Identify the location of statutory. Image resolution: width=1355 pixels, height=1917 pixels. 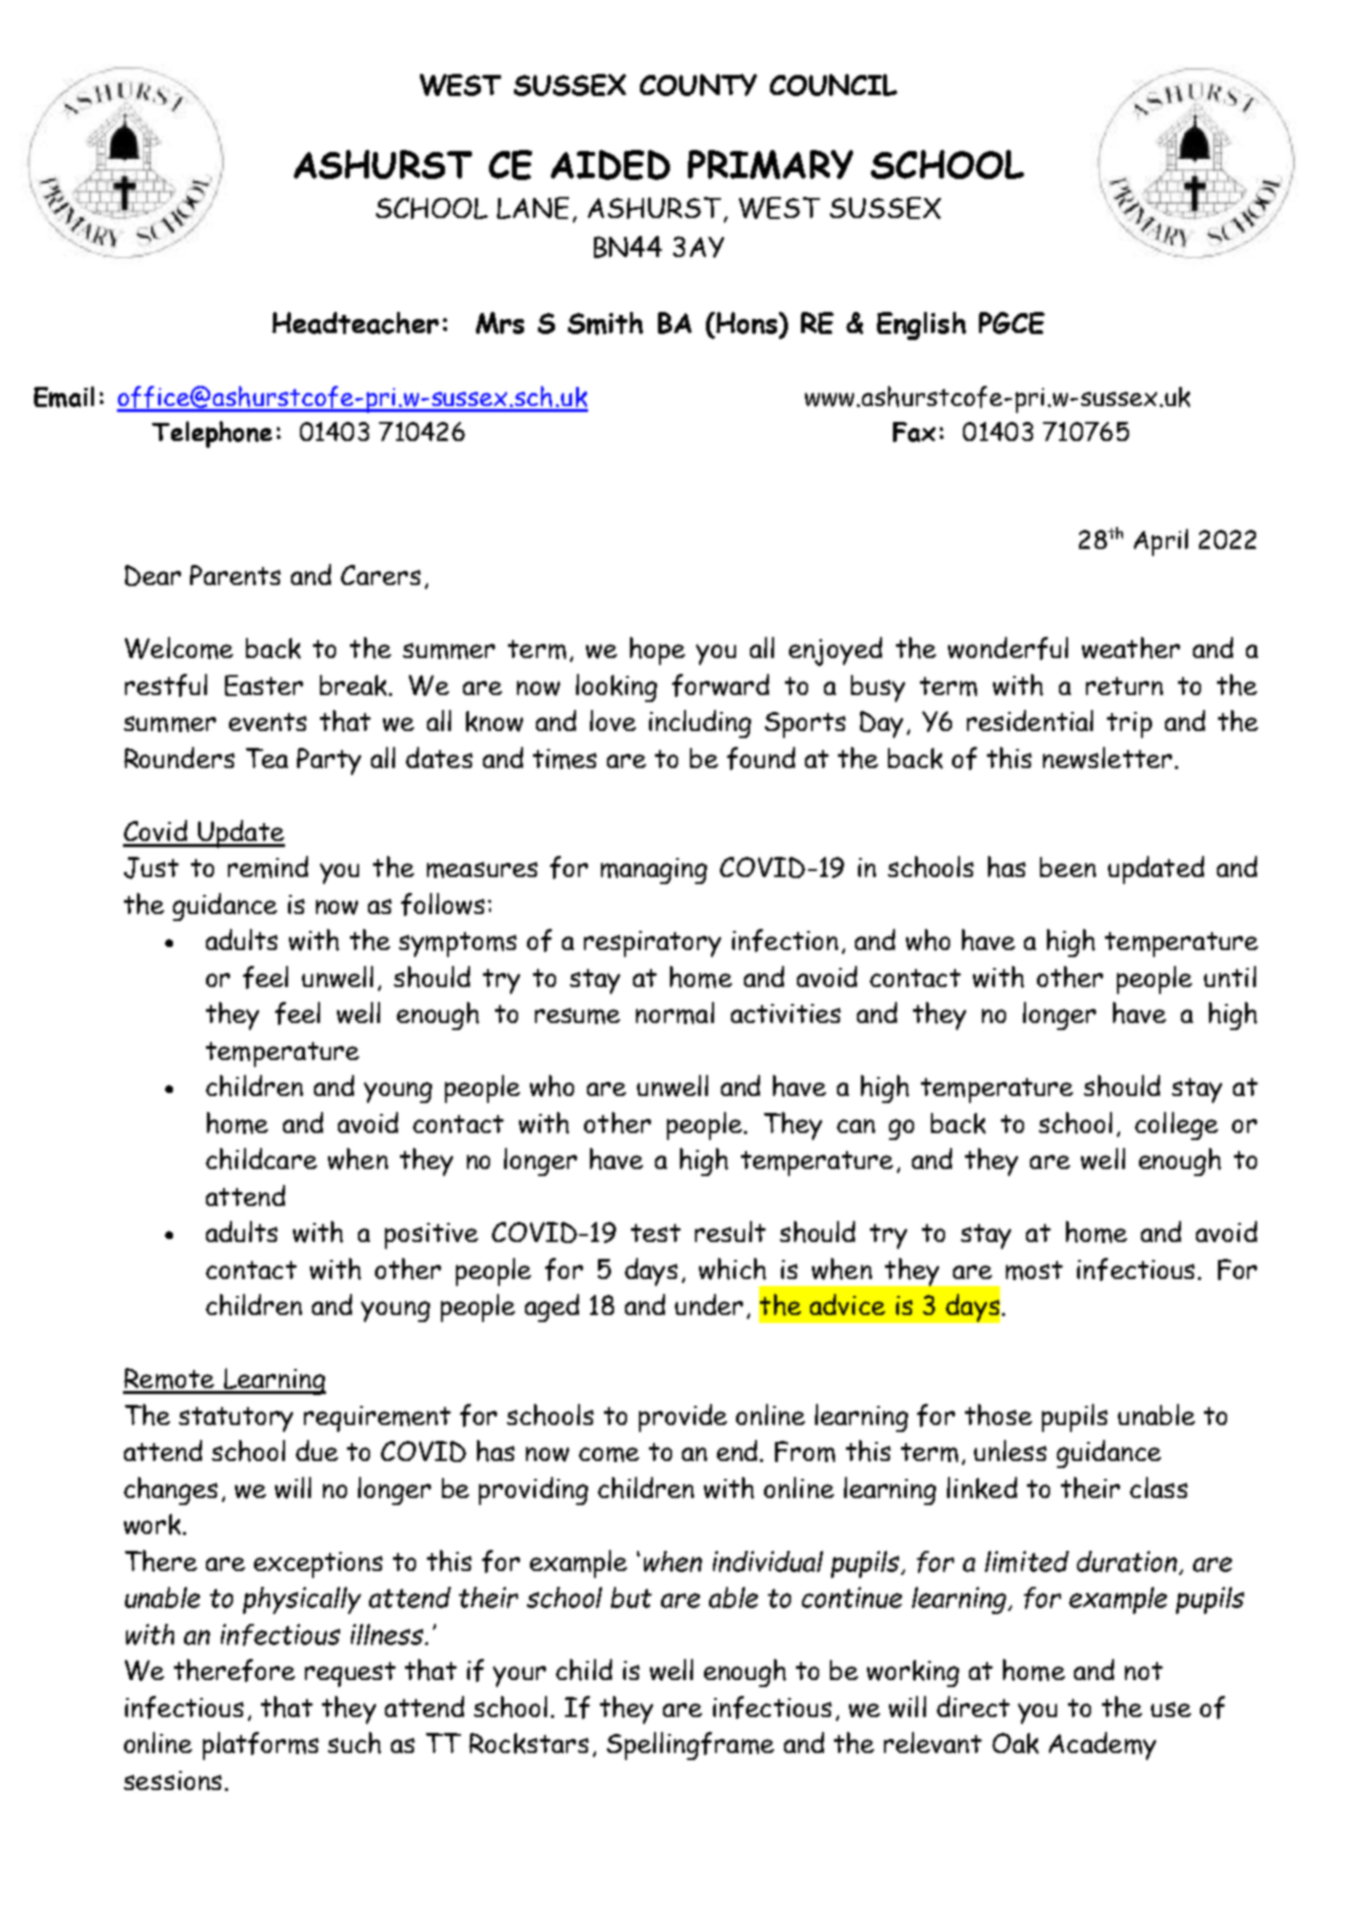
(236, 1419).
